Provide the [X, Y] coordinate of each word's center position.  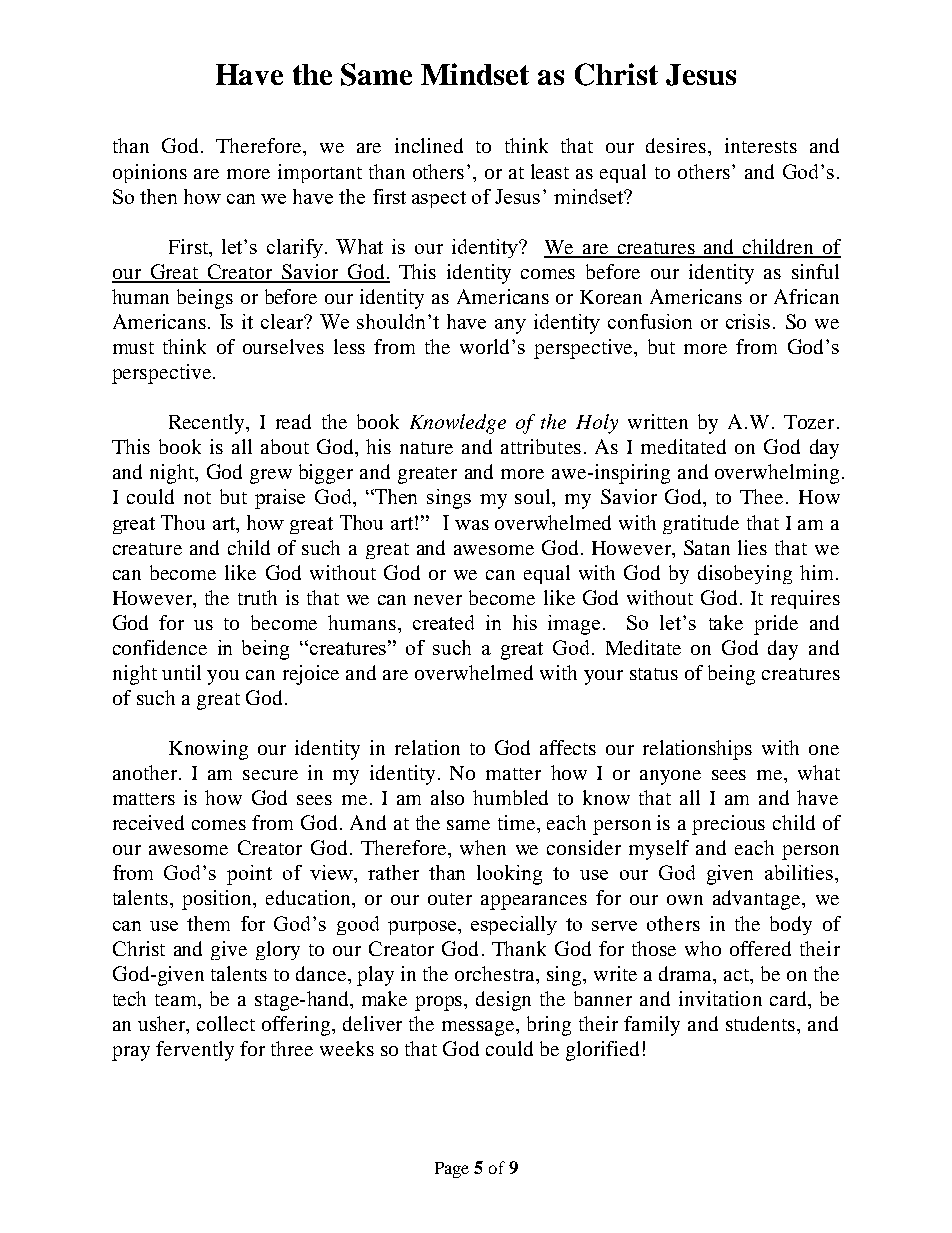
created [443, 622]
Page [452, 1170]
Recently [208, 424]
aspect [439, 199]
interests [761, 145]
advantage [758, 900]
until [181, 672]
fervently [195, 1051]
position [218, 900]
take [726, 622]
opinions [150, 173]
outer [450, 899]
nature [426, 448]
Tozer [809, 422]
